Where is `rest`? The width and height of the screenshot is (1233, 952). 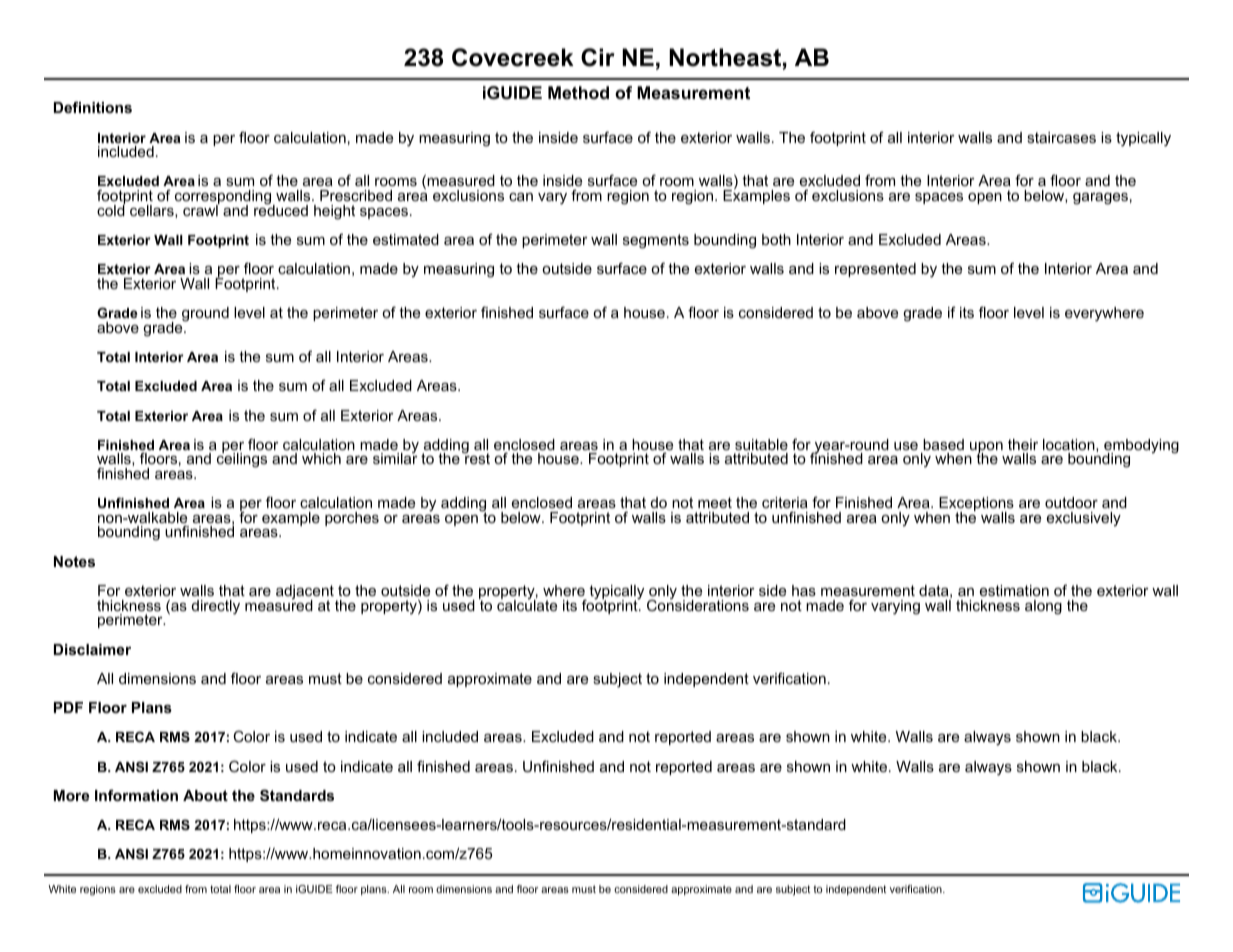 rest is located at coordinates (476, 458).
